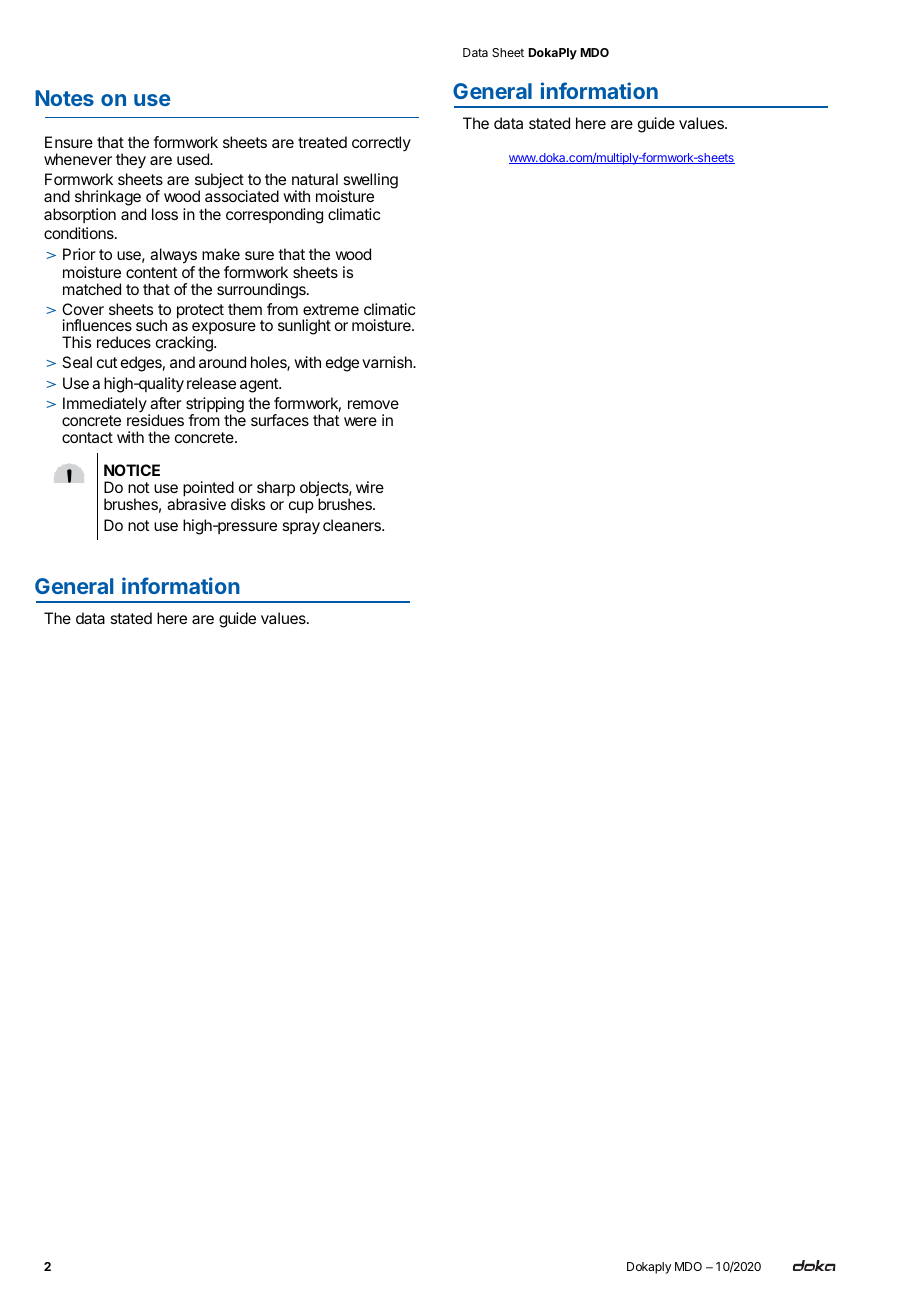 This screenshot has height=1308, width=924. Describe the element at coordinates (322, 142) in the screenshot. I see `treated` at that location.
